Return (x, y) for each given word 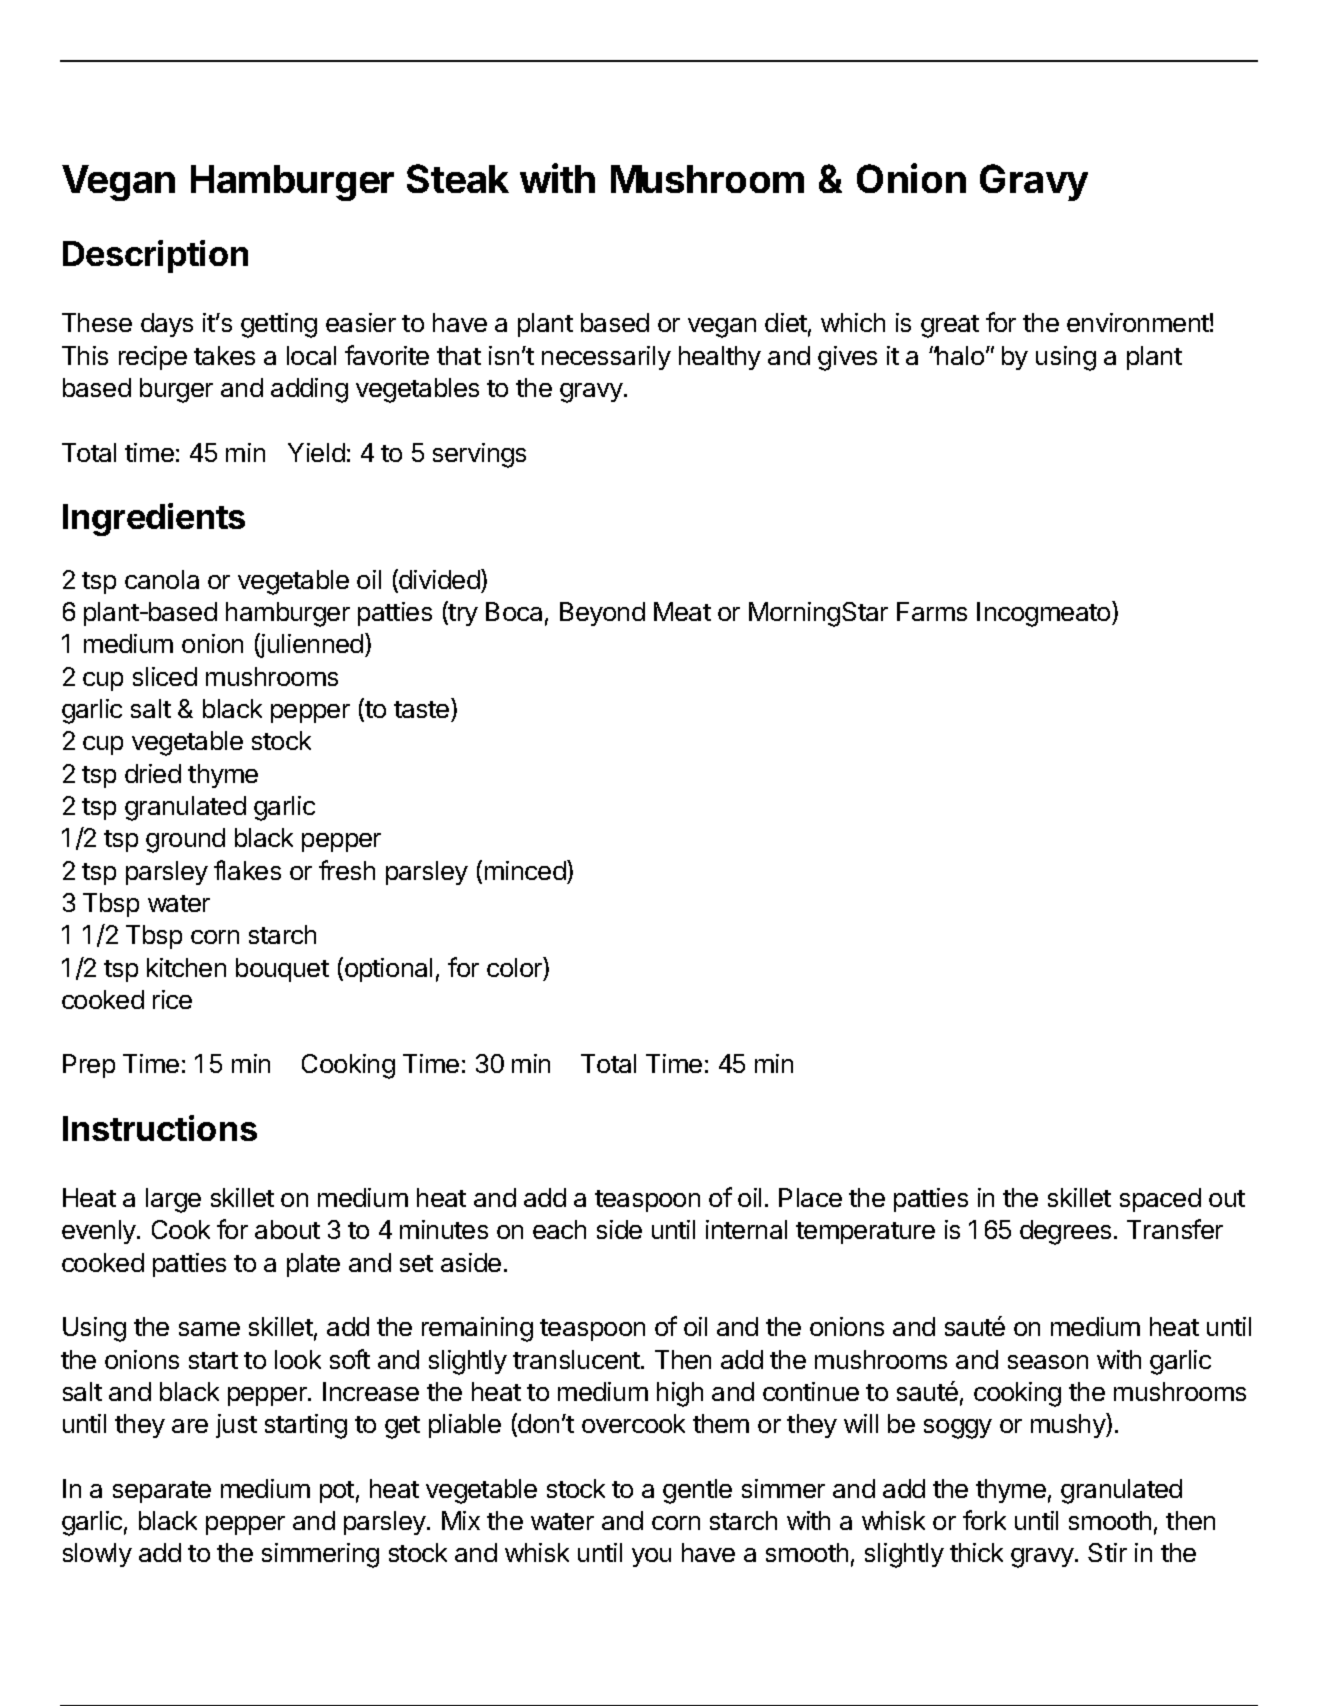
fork (984, 1520)
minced (526, 870)
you (651, 1557)
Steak (458, 178)
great (950, 326)
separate (162, 1492)
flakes (247, 870)
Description (155, 256)
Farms (932, 611)
